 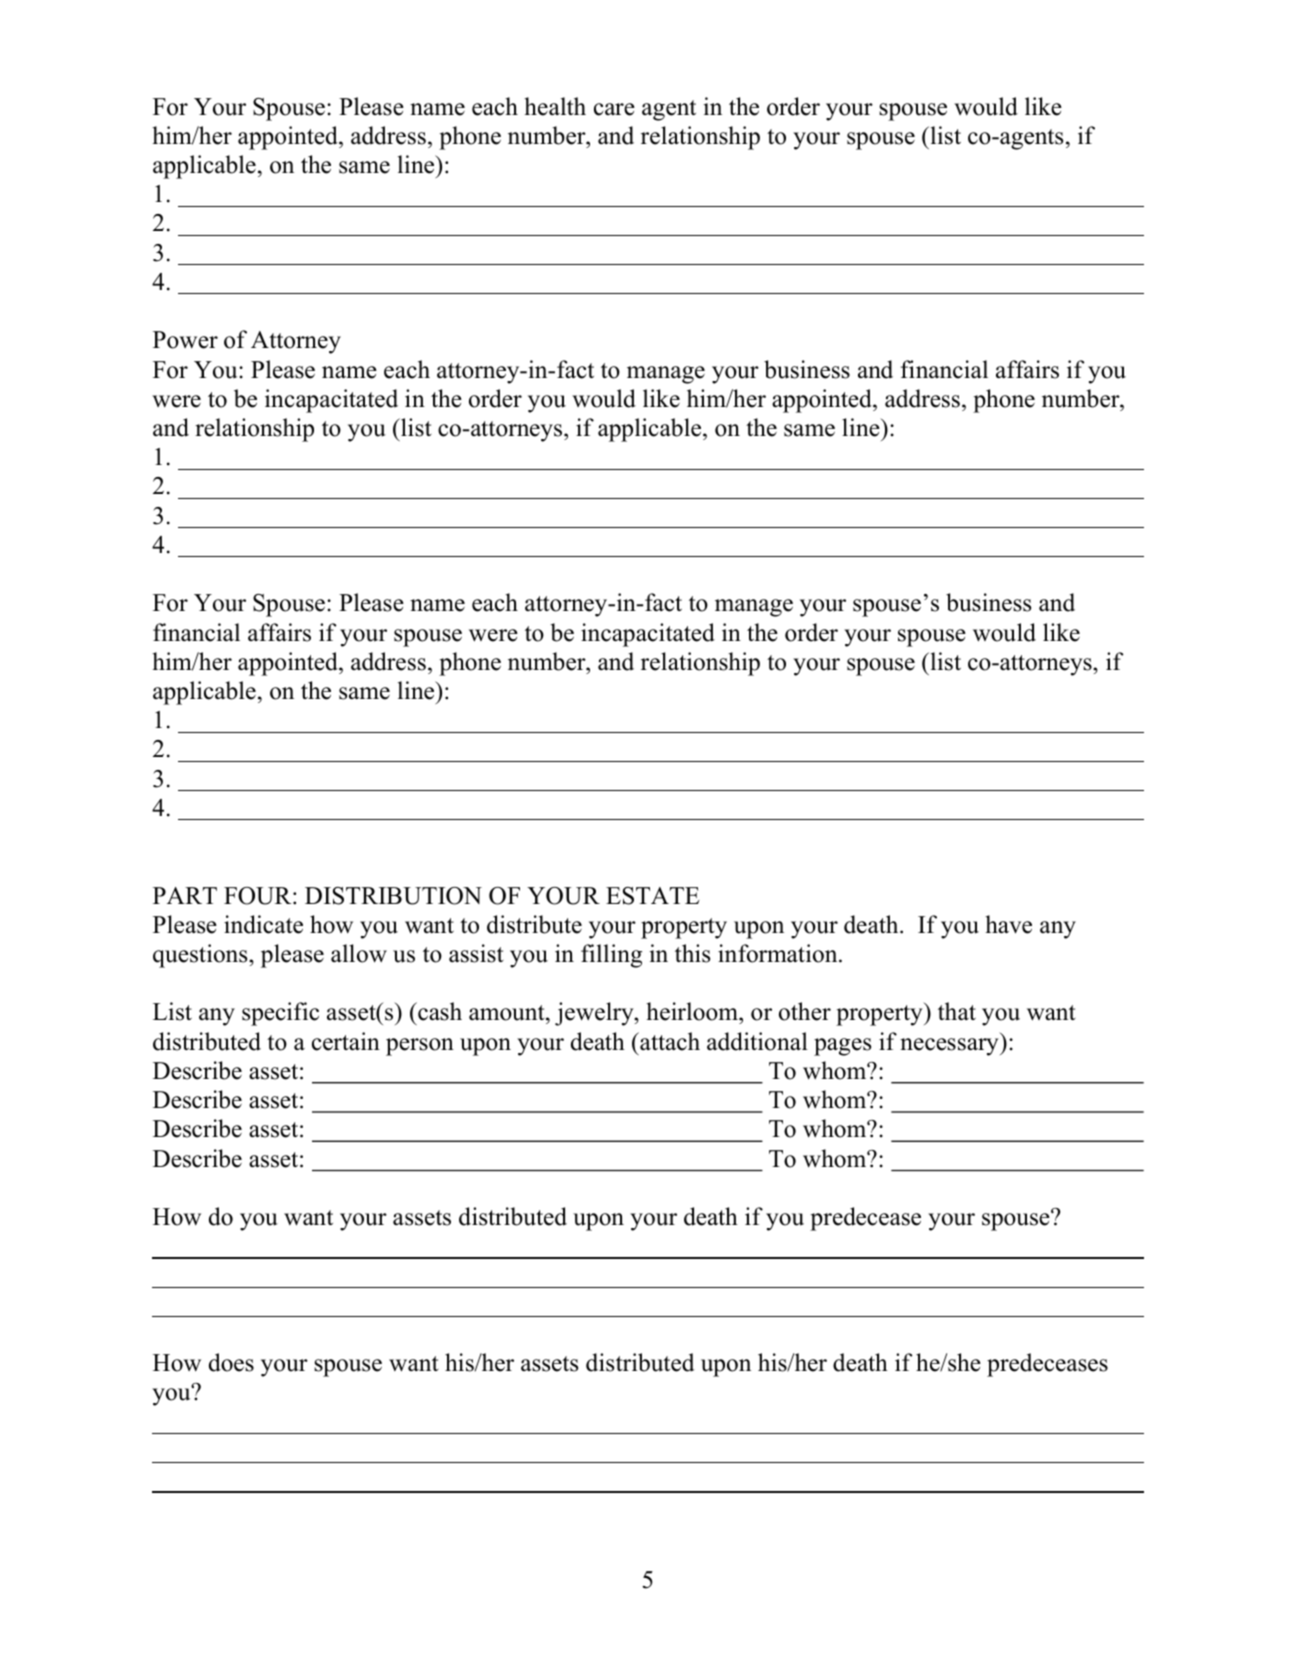 I want to click on have, so click(x=1008, y=924).
